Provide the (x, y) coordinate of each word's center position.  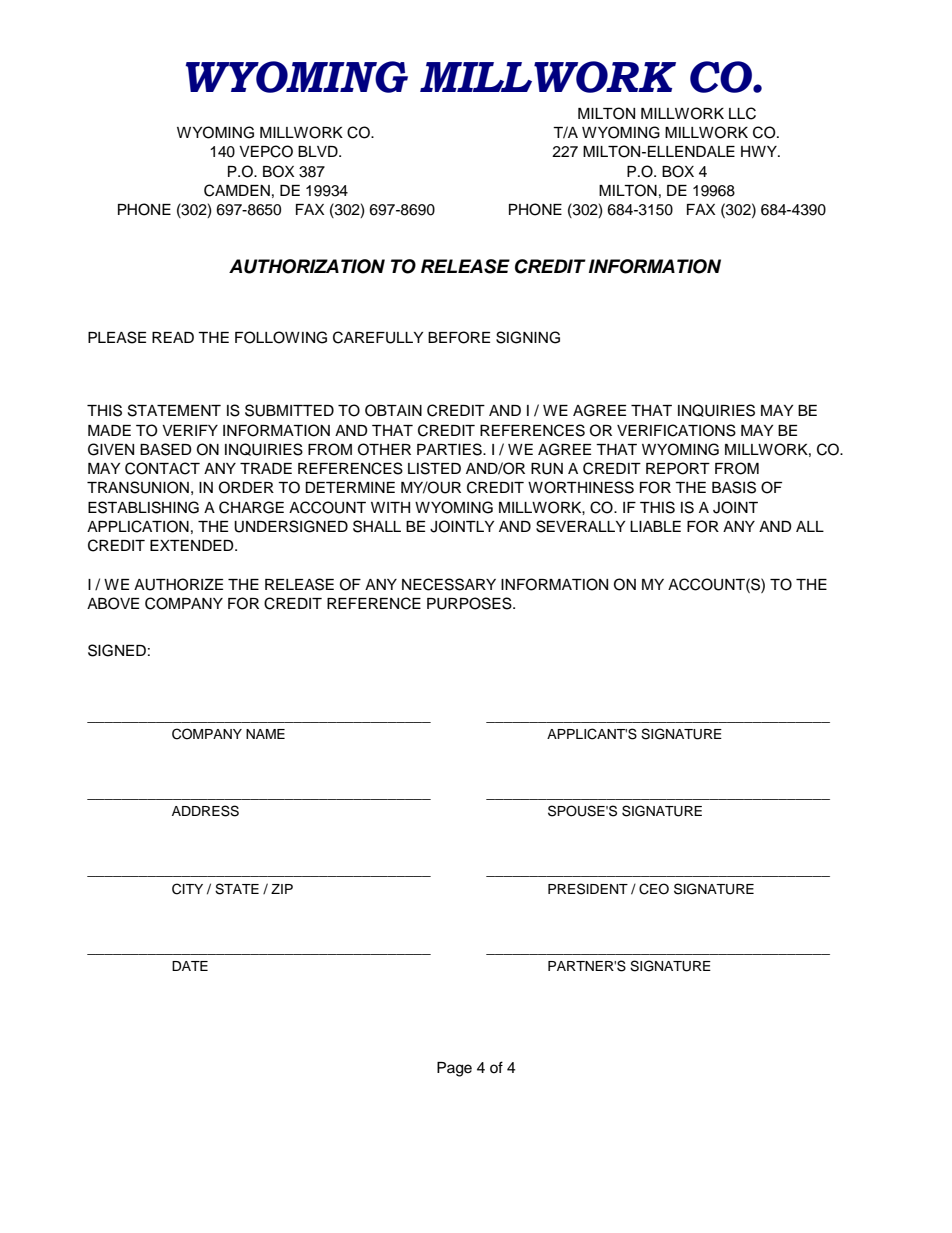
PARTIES (450, 449)
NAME (265, 734)
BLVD (319, 151)
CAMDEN (237, 190)
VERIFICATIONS (676, 430)
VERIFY (190, 430)
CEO (654, 889)
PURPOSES (470, 603)
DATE (190, 966)
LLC (742, 113)
